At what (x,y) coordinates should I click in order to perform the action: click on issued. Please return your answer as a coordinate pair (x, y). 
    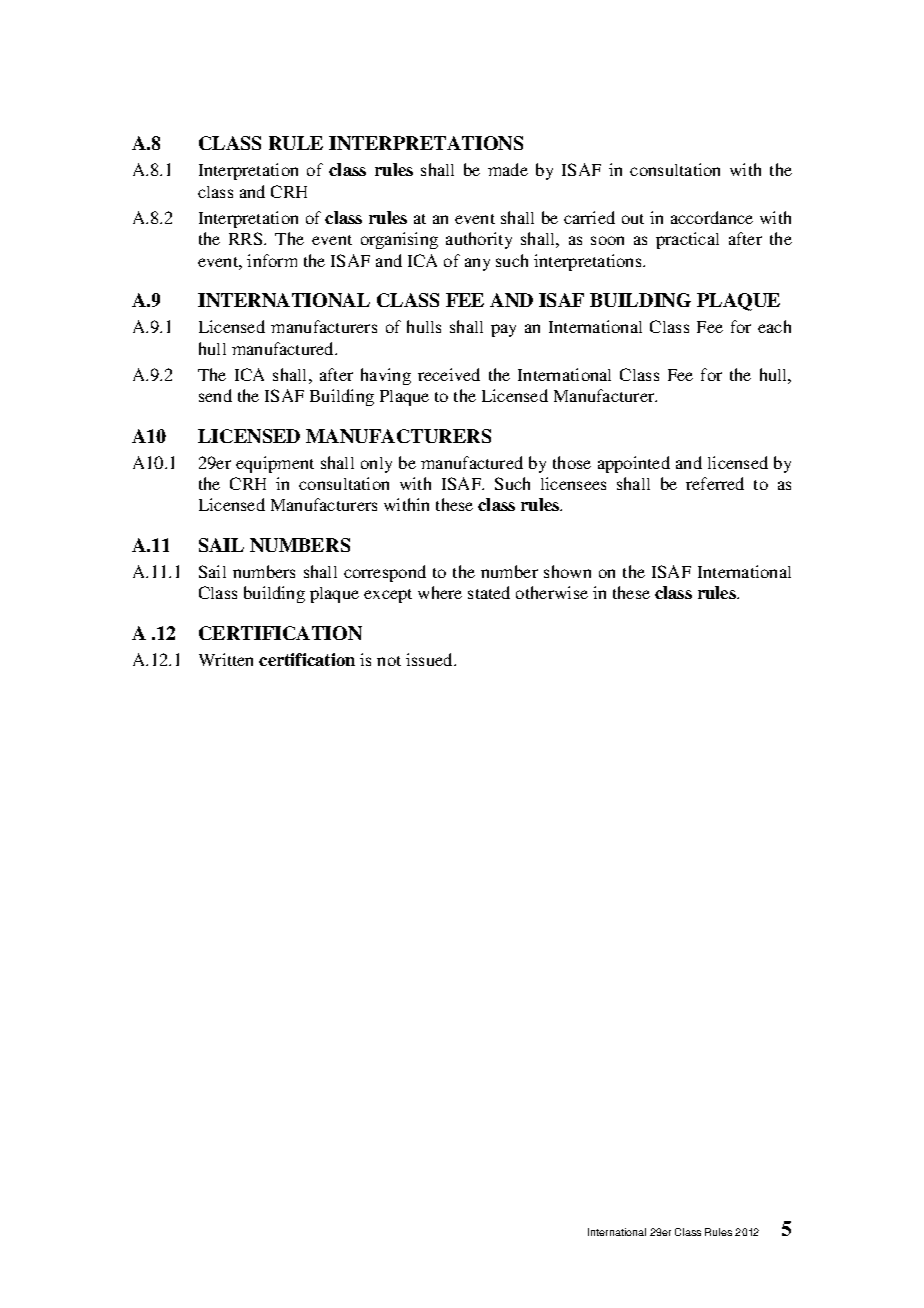
    Looking at the image, I should click on (430, 659).
